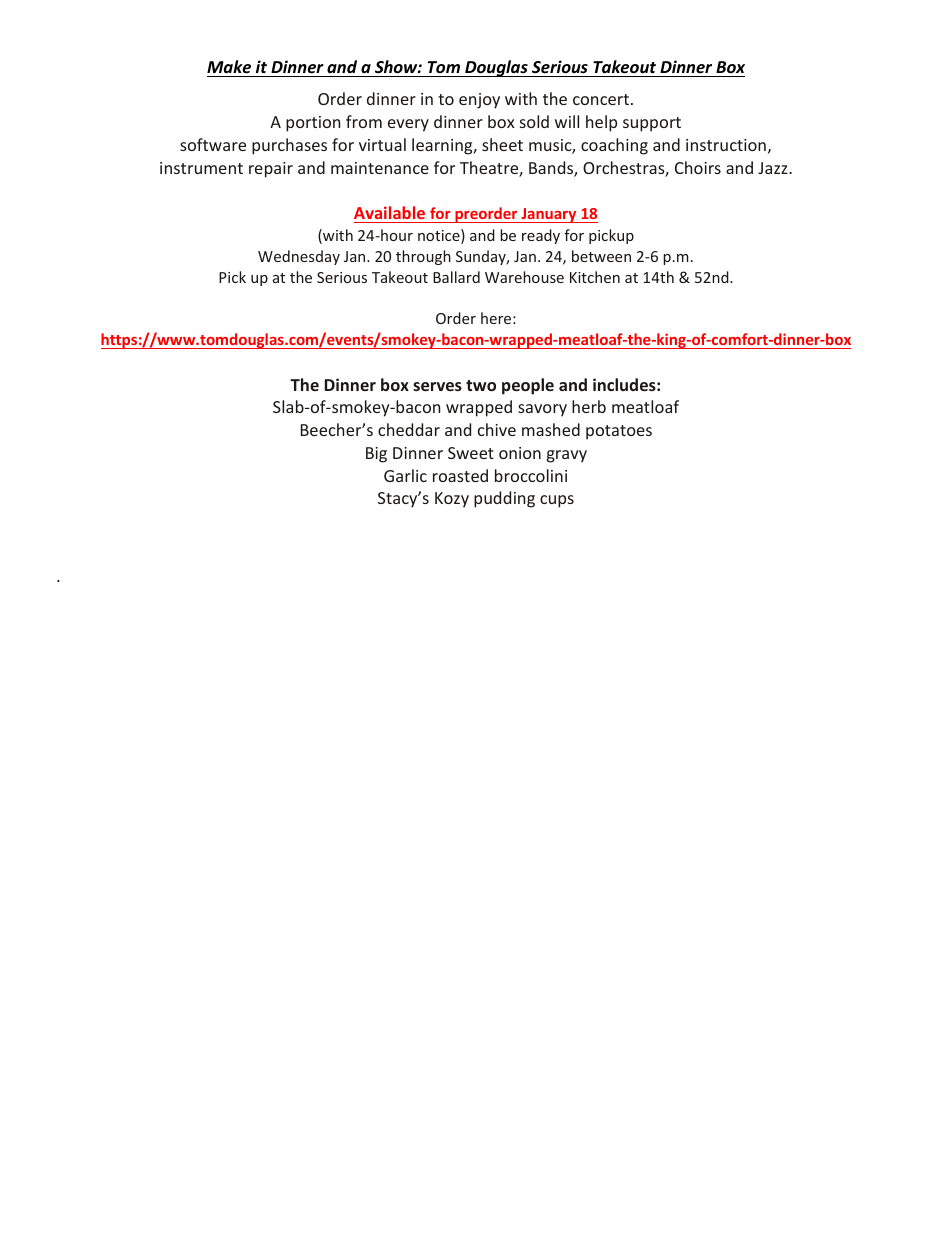 The height and width of the page is (1233, 952). Describe the element at coordinates (229, 67) in the page. I see `Make` at that location.
